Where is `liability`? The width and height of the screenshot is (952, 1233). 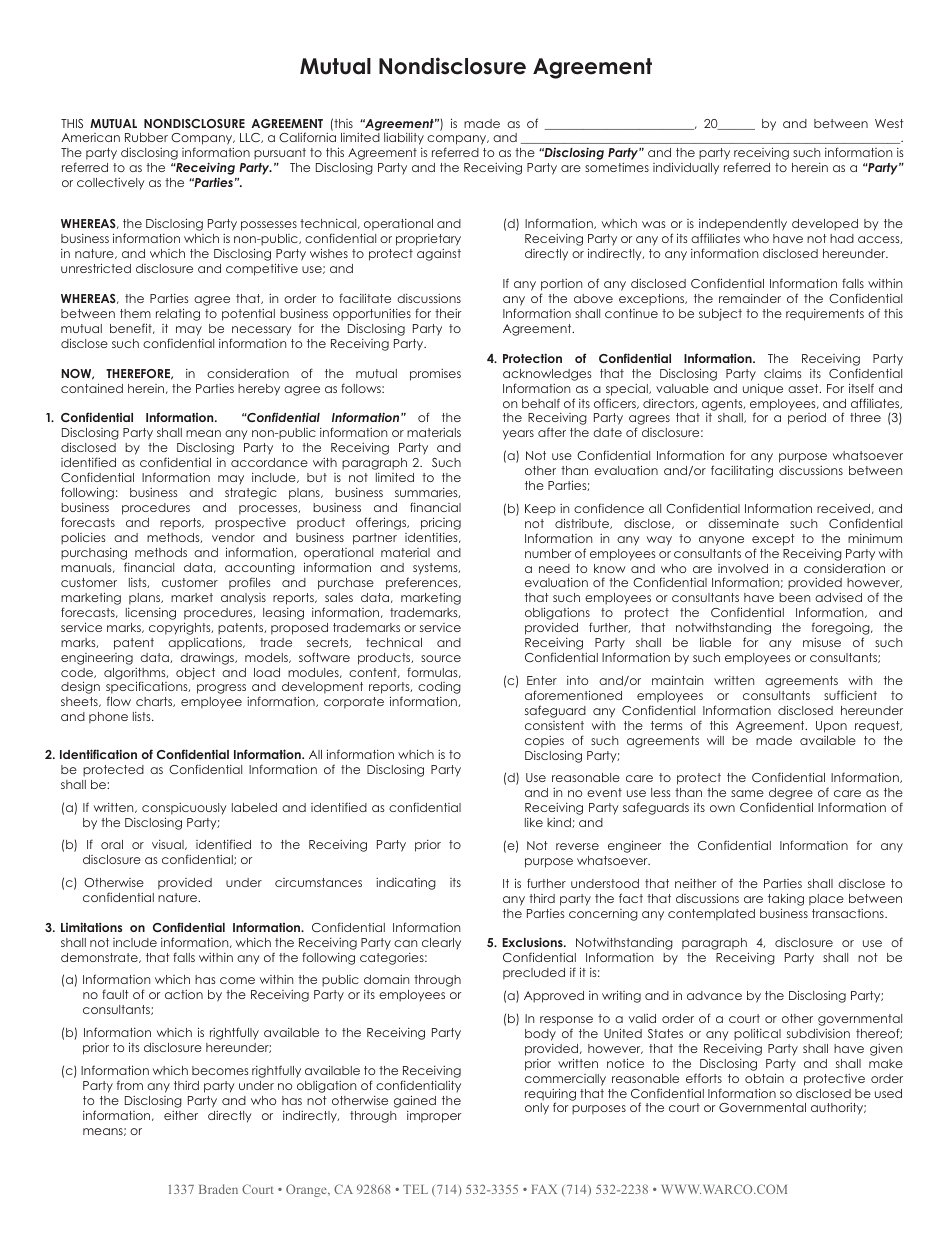
liability is located at coordinates (404, 139).
